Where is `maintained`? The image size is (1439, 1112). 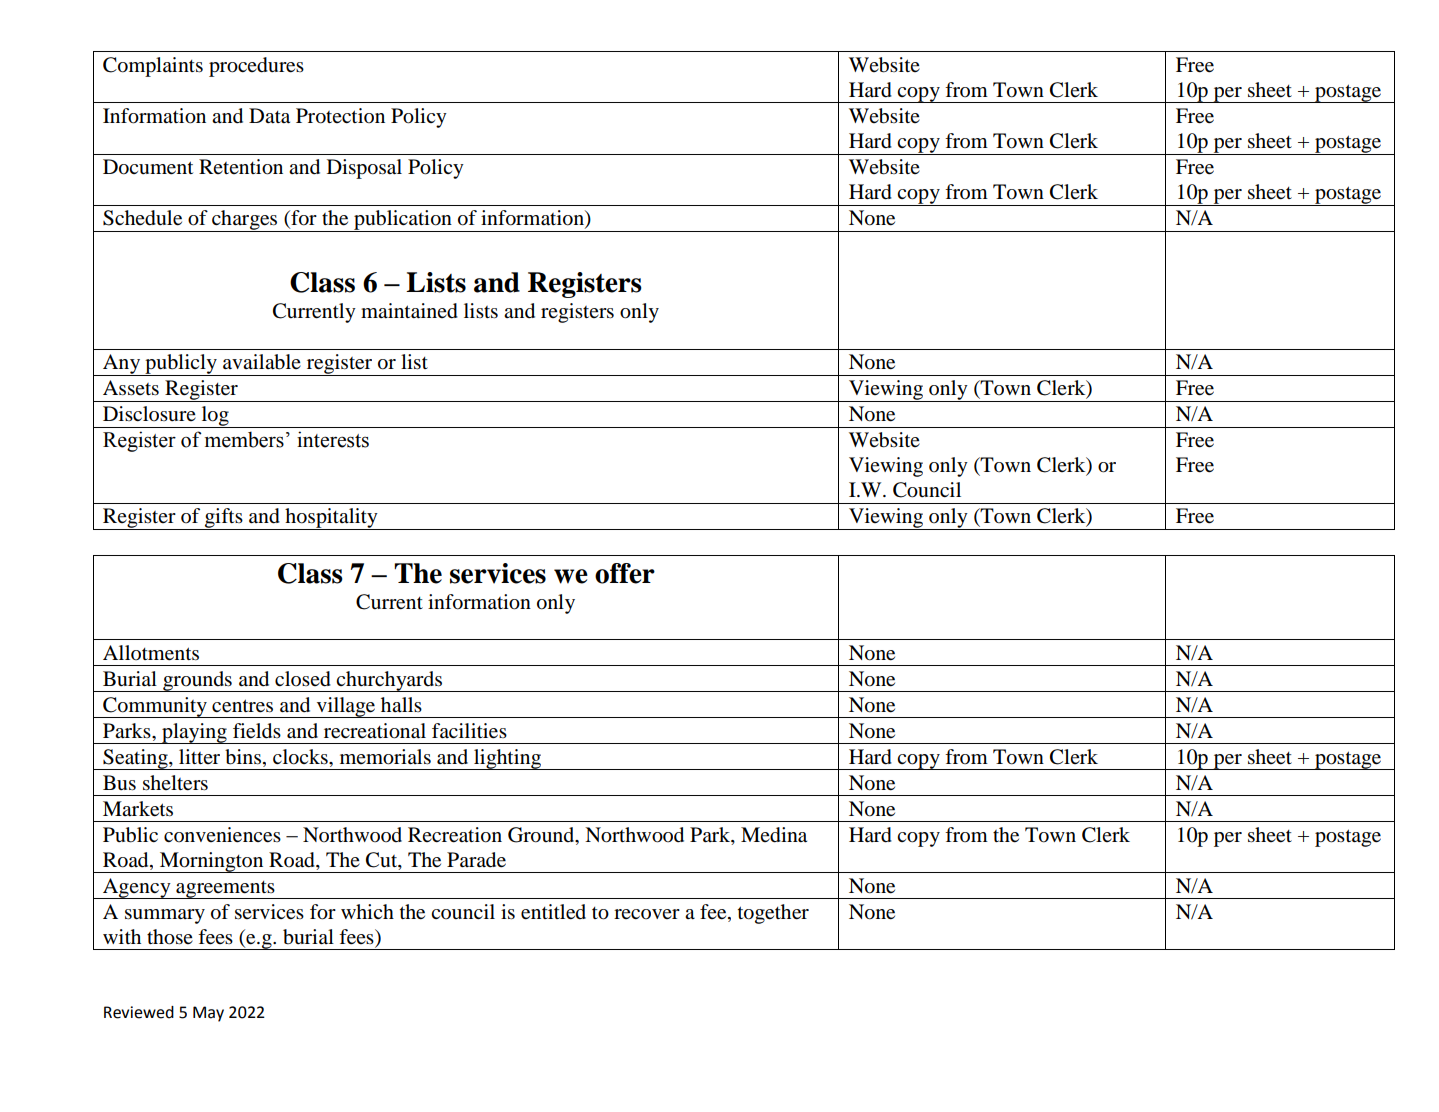 maintained is located at coordinates (409, 311).
